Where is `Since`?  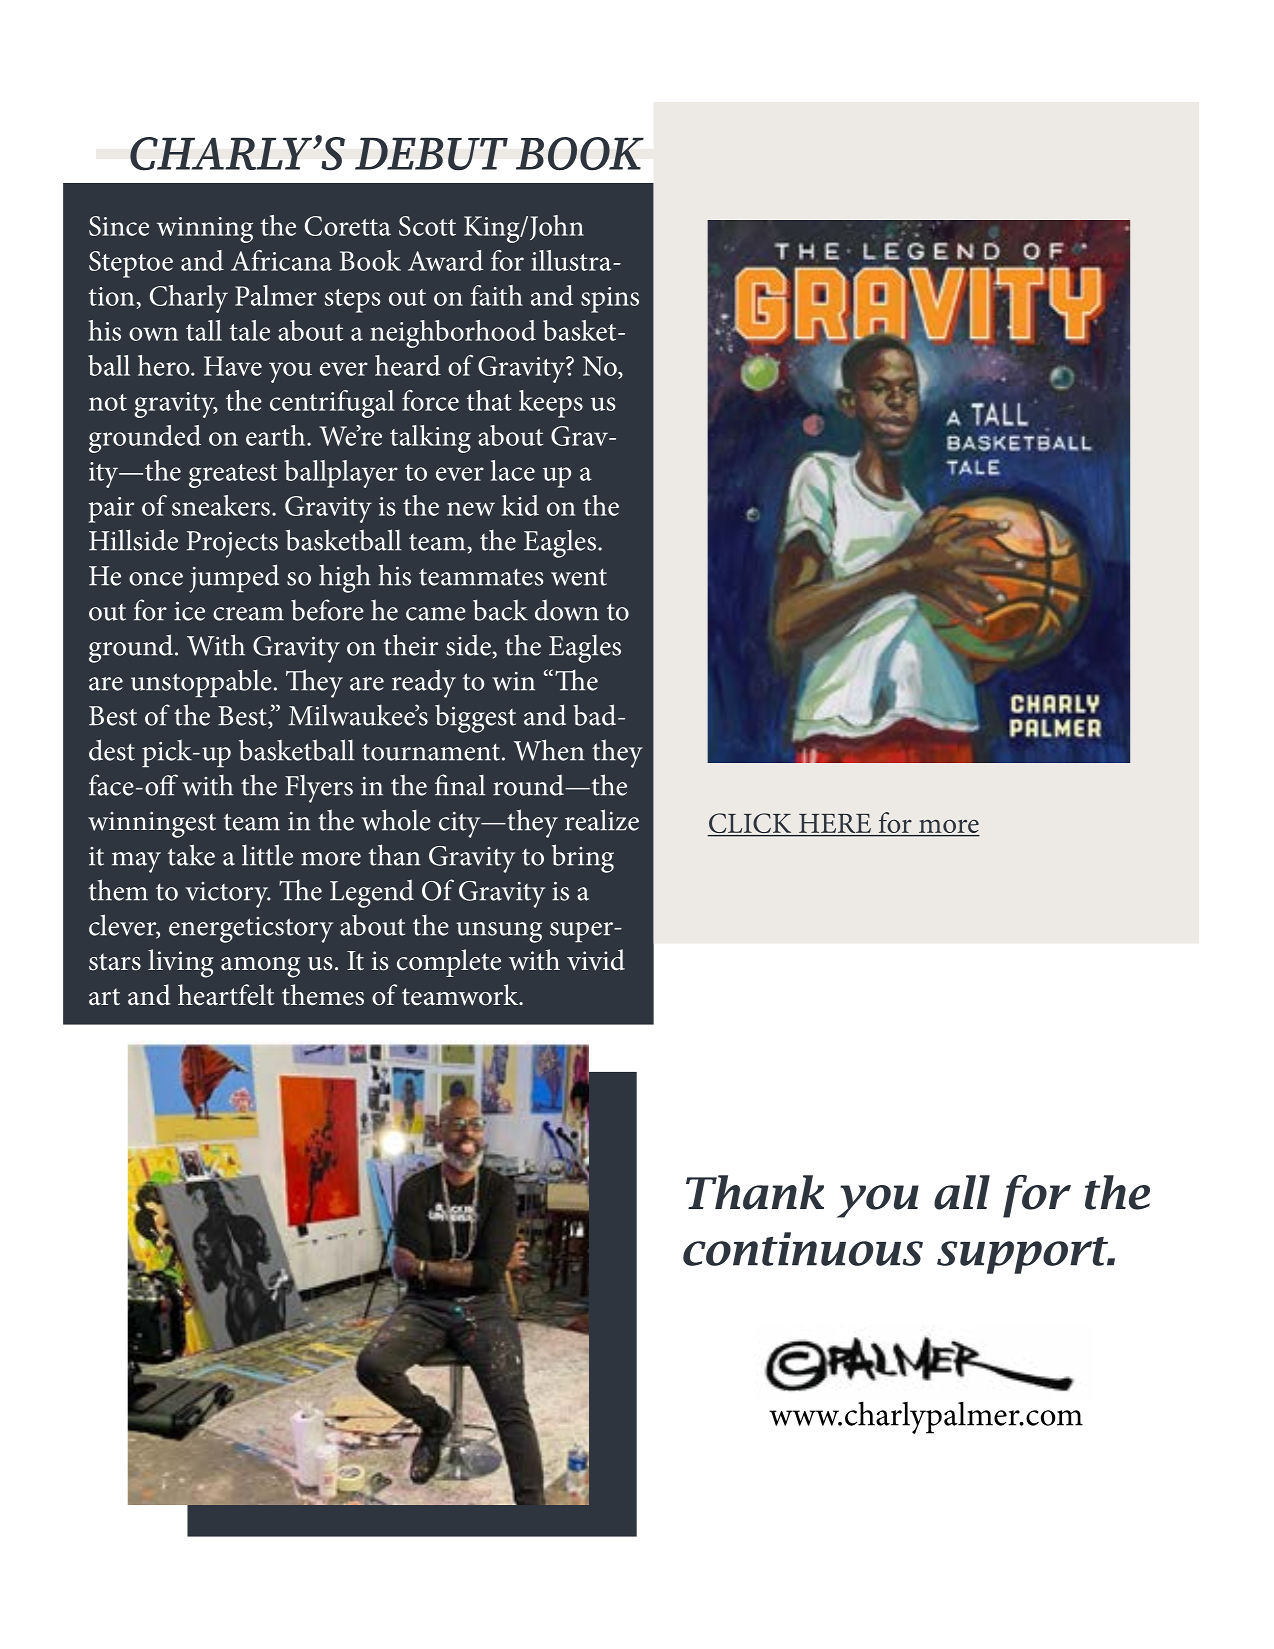 Since is located at coordinates (119, 226).
